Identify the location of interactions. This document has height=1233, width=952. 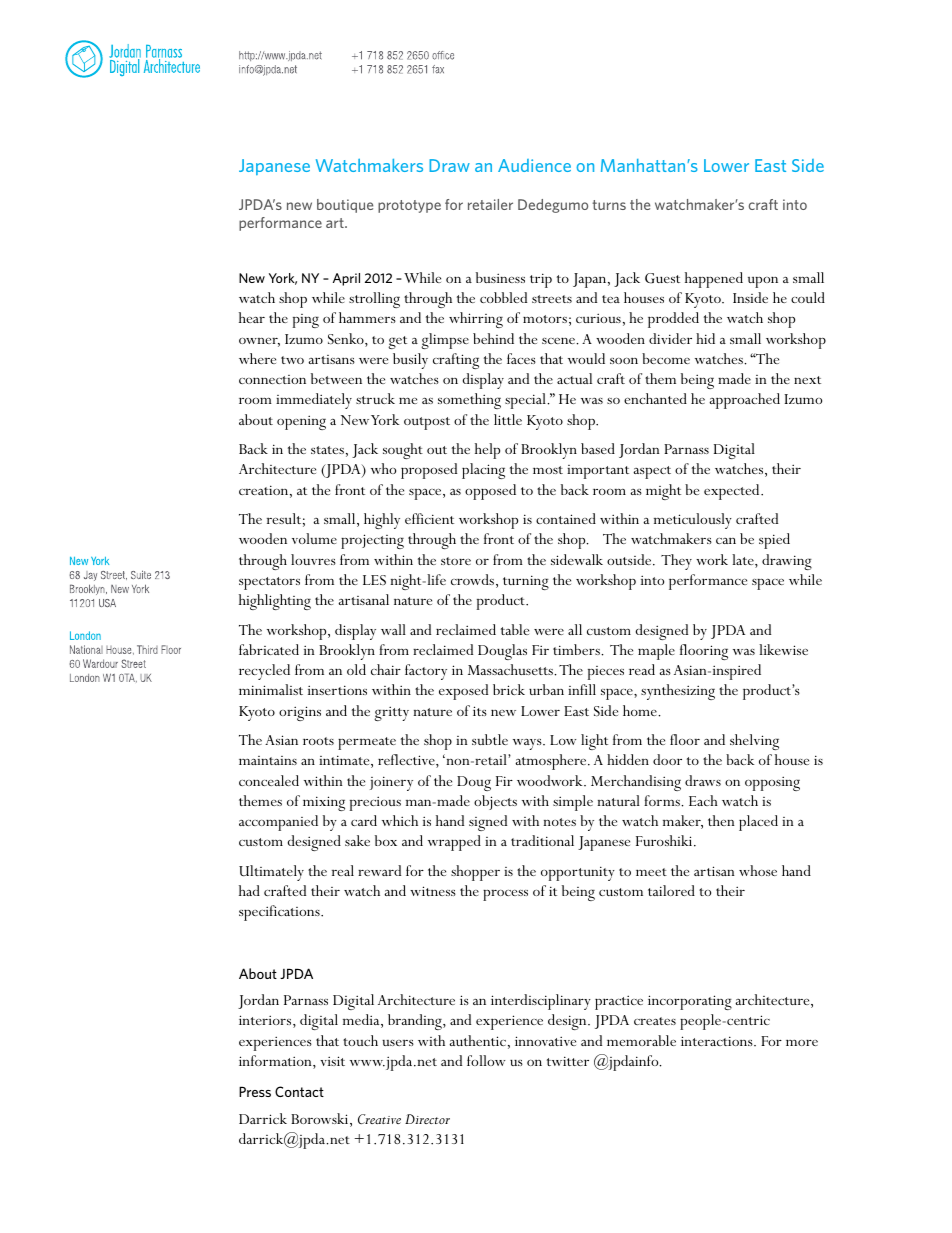
(718, 1041).
